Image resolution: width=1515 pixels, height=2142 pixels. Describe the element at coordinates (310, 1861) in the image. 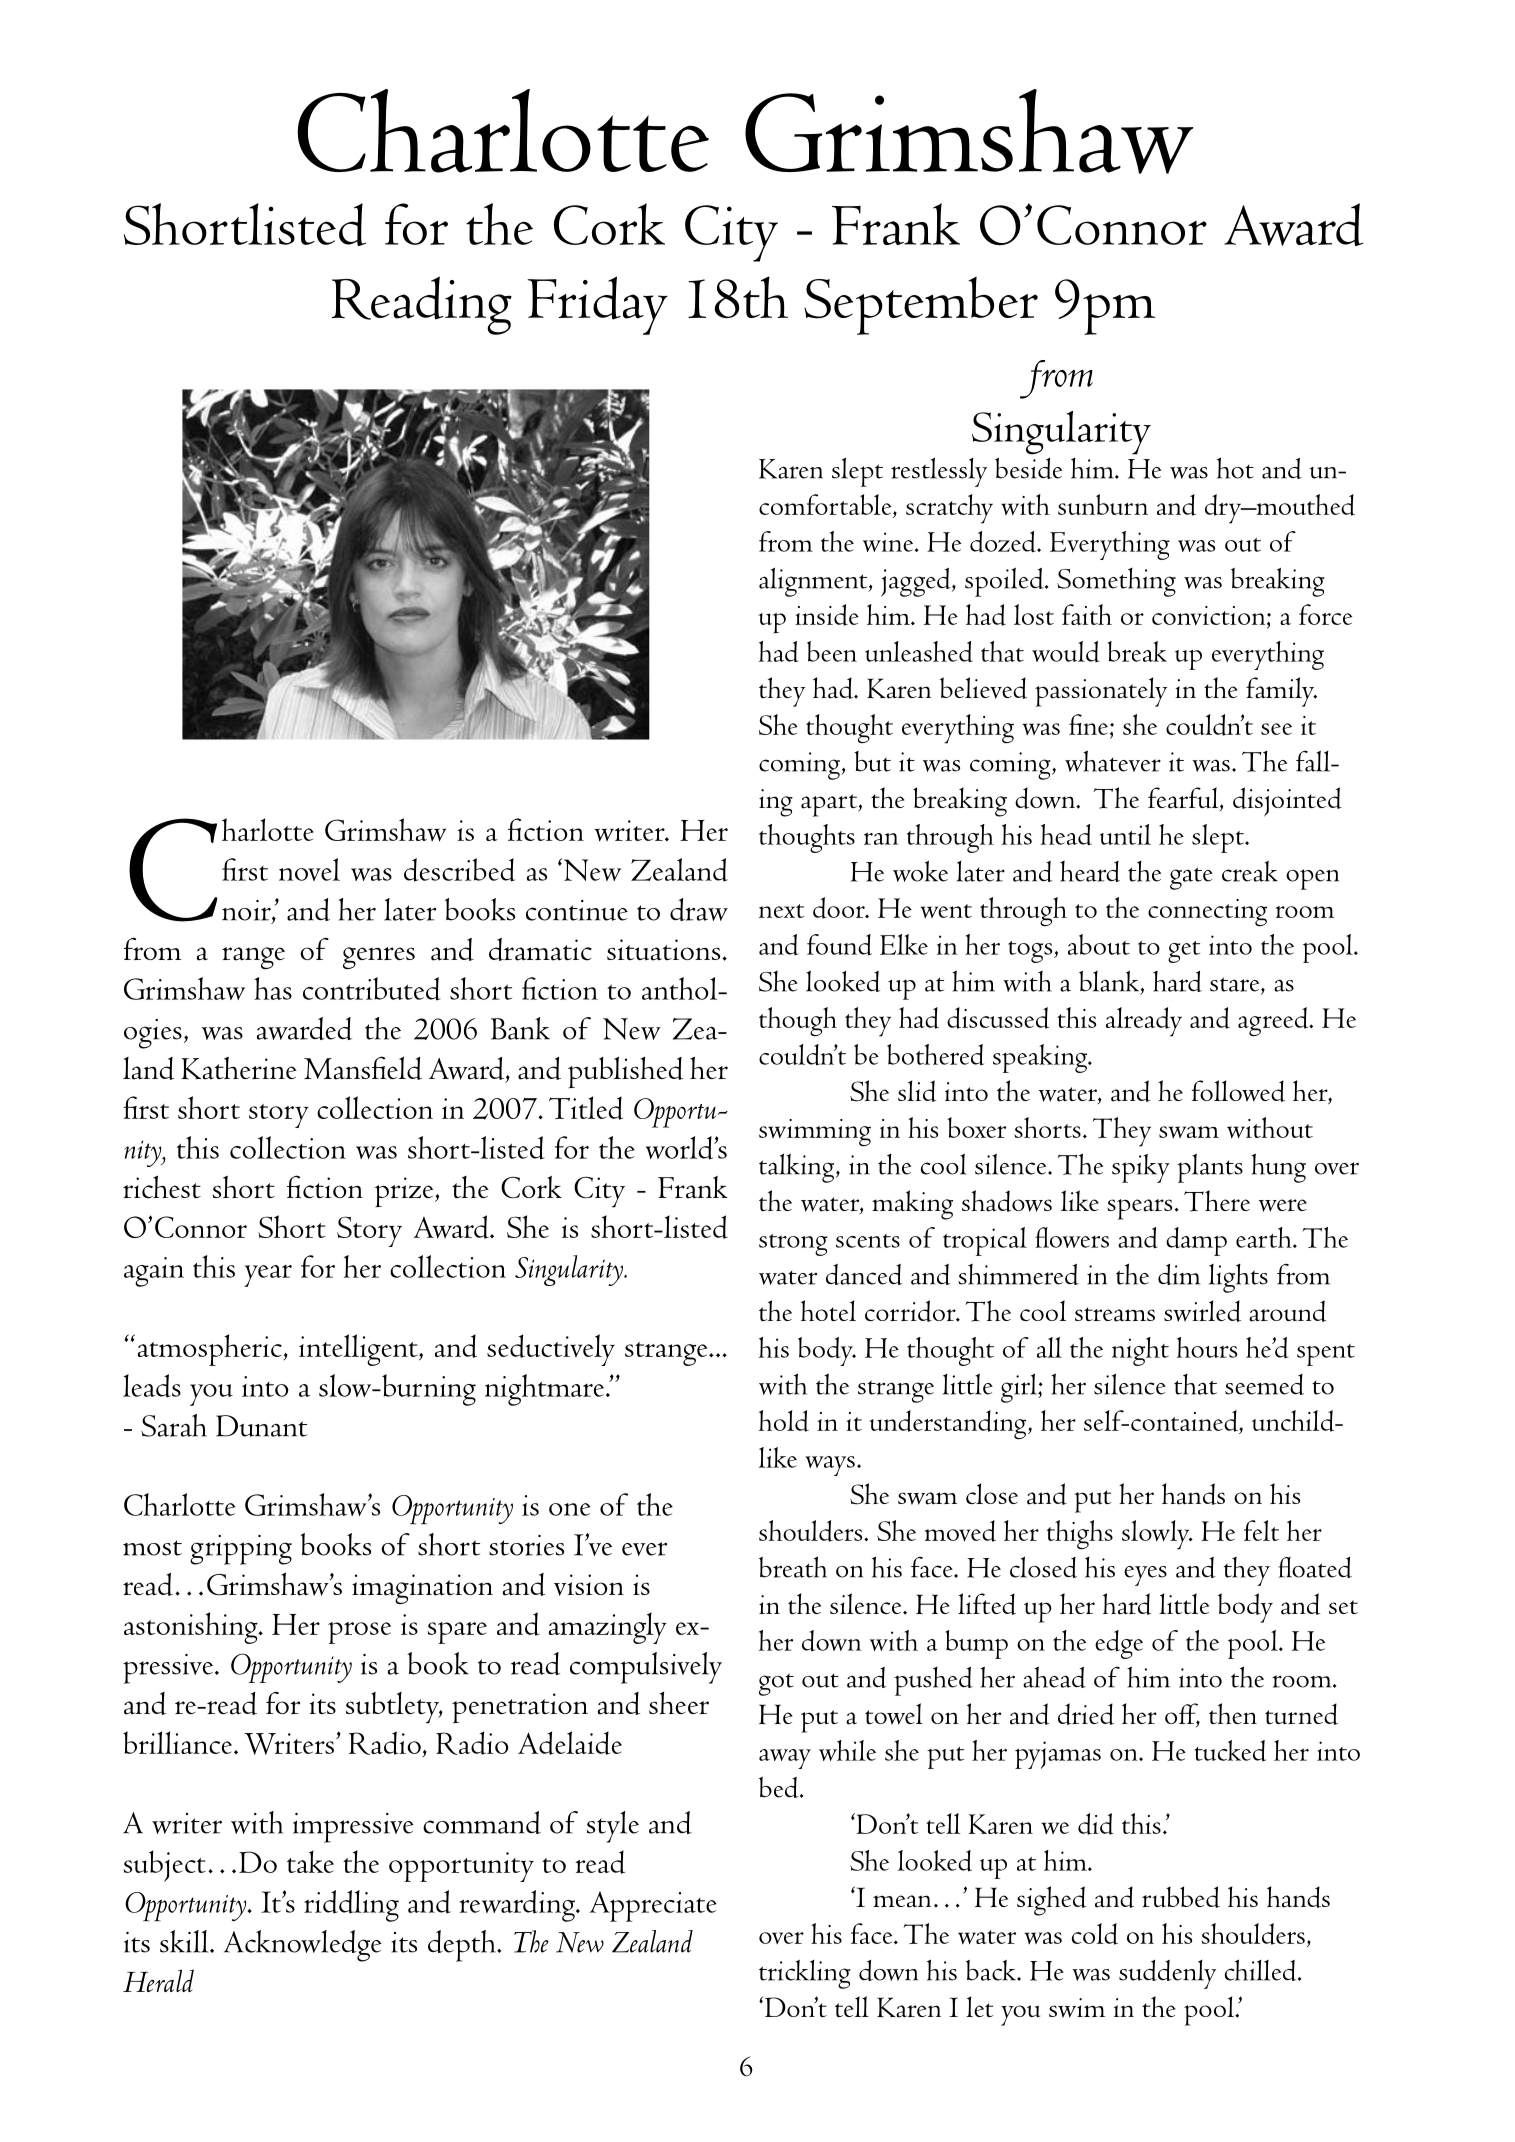

I see `take` at that location.
